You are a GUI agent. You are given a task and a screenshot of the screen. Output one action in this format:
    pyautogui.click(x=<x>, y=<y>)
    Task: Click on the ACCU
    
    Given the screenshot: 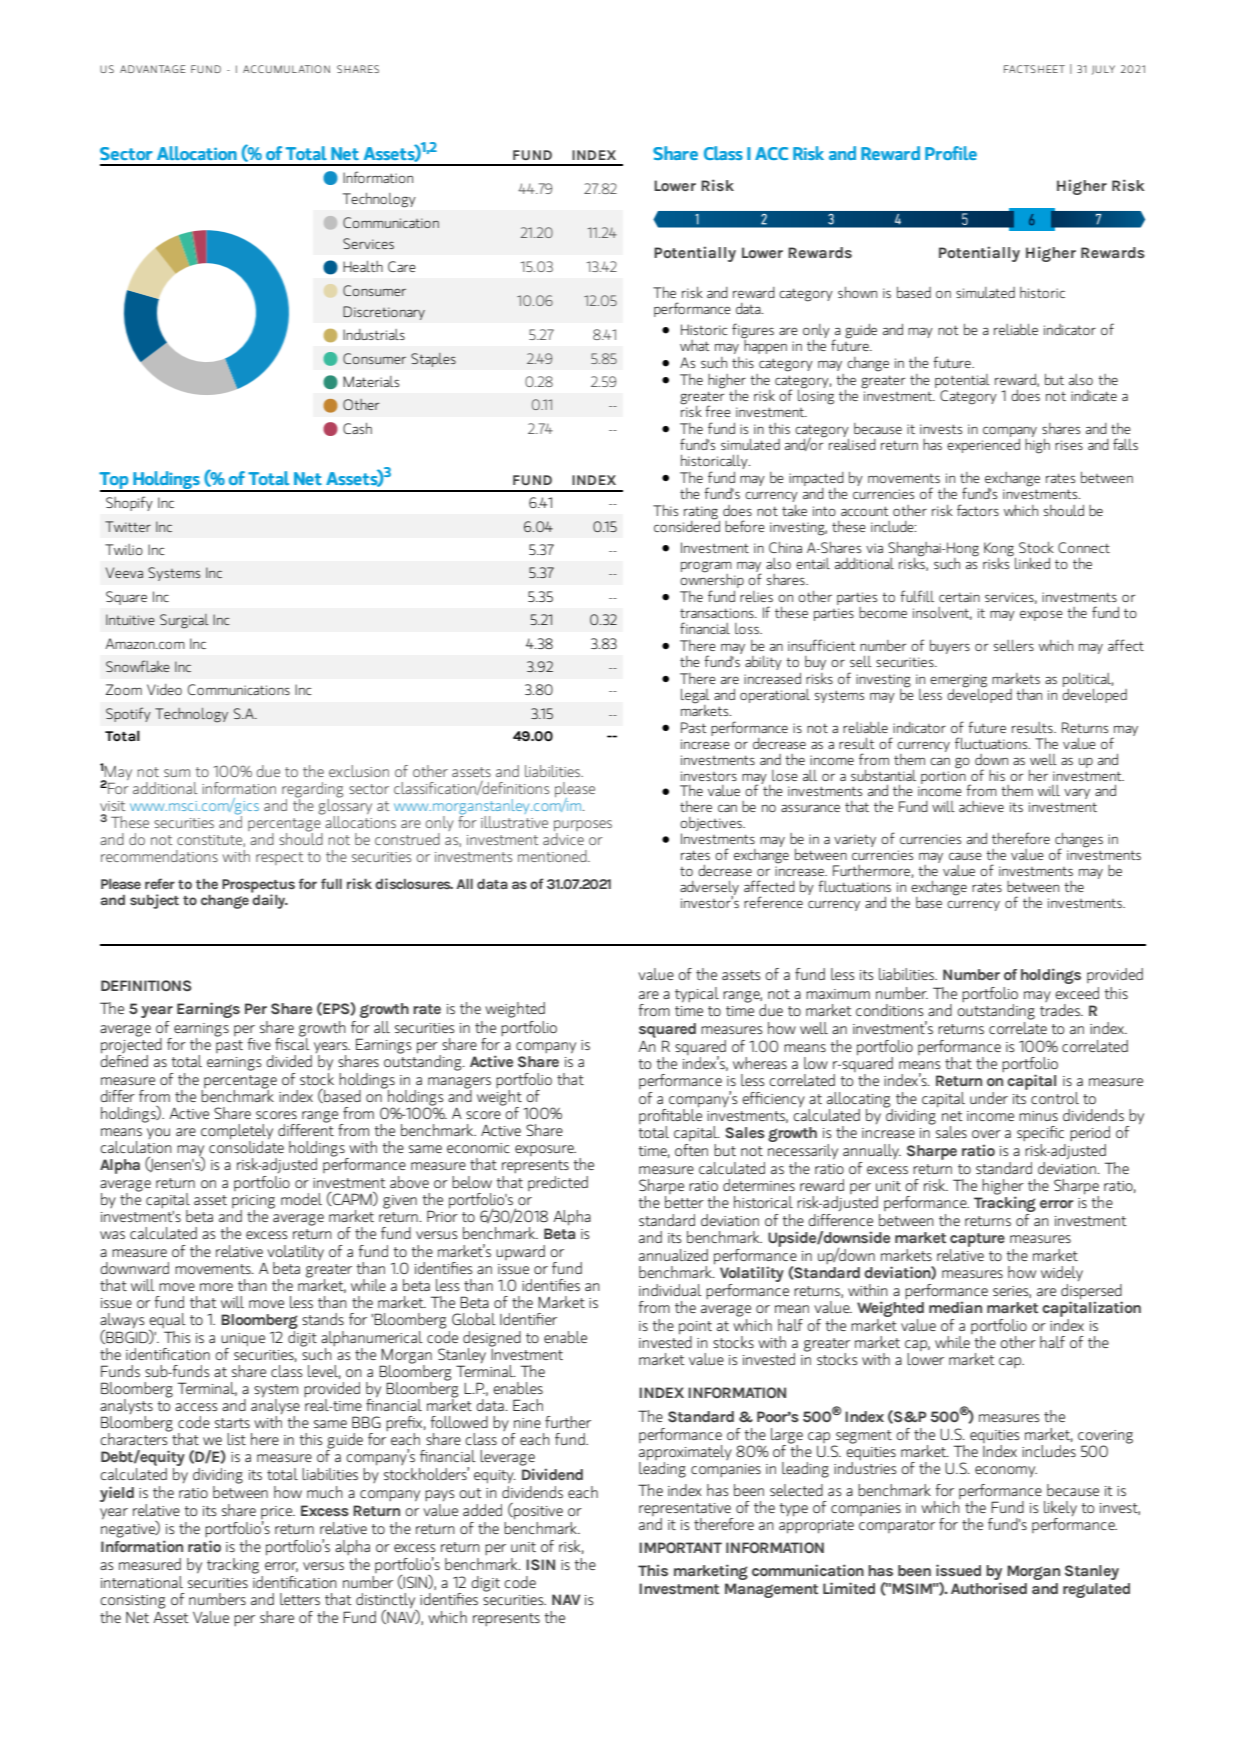 What is the action you would take?
    pyautogui.click(x=257, y=69)
